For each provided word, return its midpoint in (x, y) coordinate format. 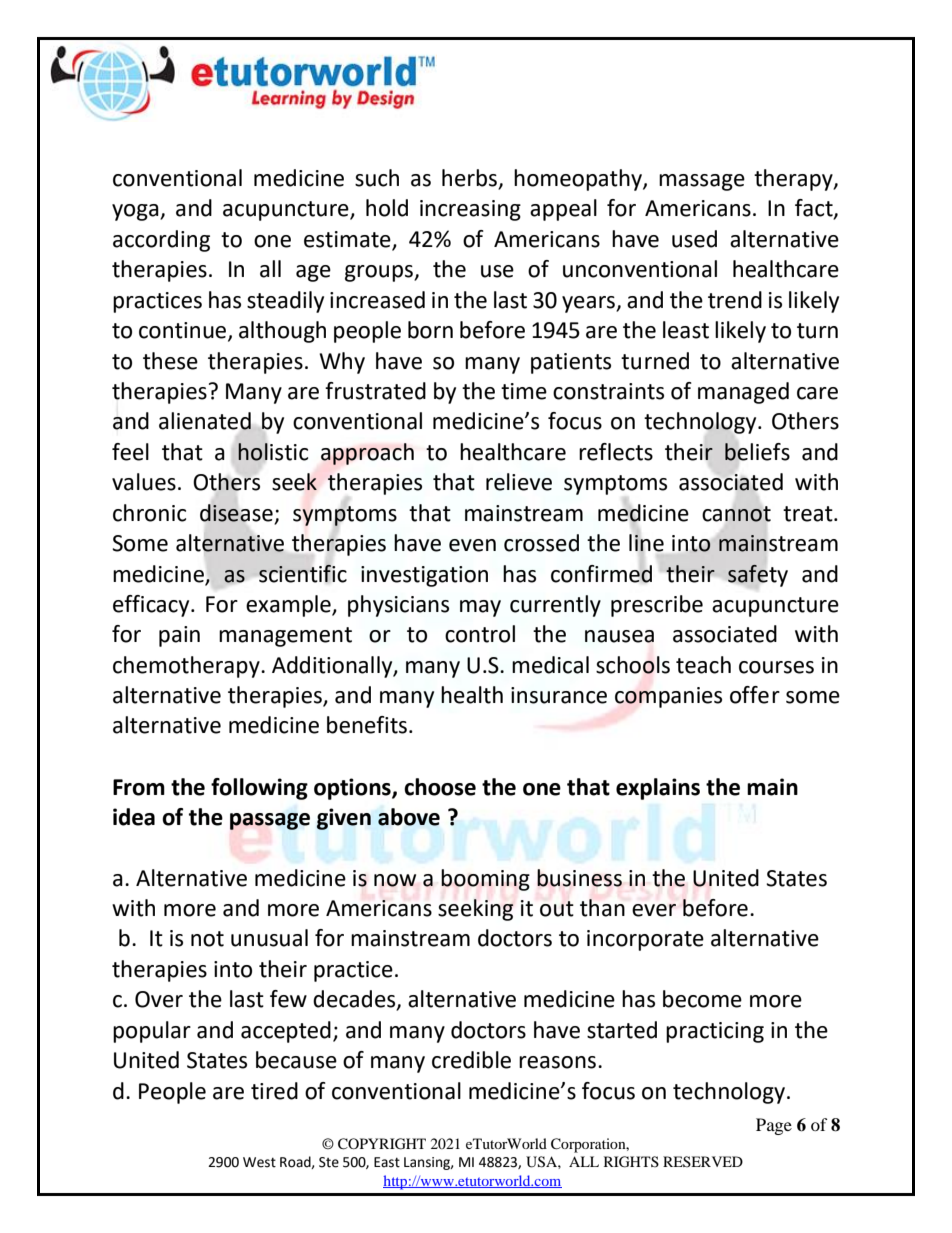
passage (270, 821)
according (161, 241)
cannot (736, 514)
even (472, 545)
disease (236, 513)
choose (440, 787)
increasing (470, 210)
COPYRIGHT (382, 1144)
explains (658, 789)
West (259, 1162)
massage (702, 182)
